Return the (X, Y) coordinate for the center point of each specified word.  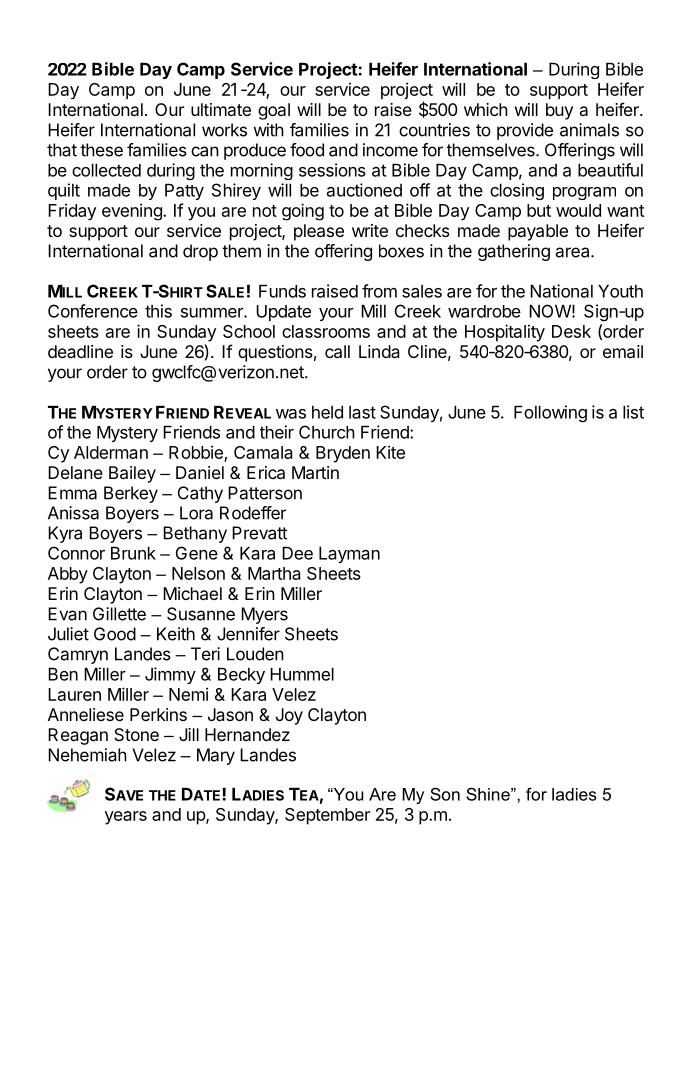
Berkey (131, 494)
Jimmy (170, 675)
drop (200, 252)
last (362, 412)
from (379, 291)
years (126, 818)
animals (589, 130)
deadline (80, 351)
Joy (289, 716)
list (633, 412)
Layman (349, 554)
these (101, 150)
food (307, 150)
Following (550, 414)
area (574, 252)
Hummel (302, 674)
